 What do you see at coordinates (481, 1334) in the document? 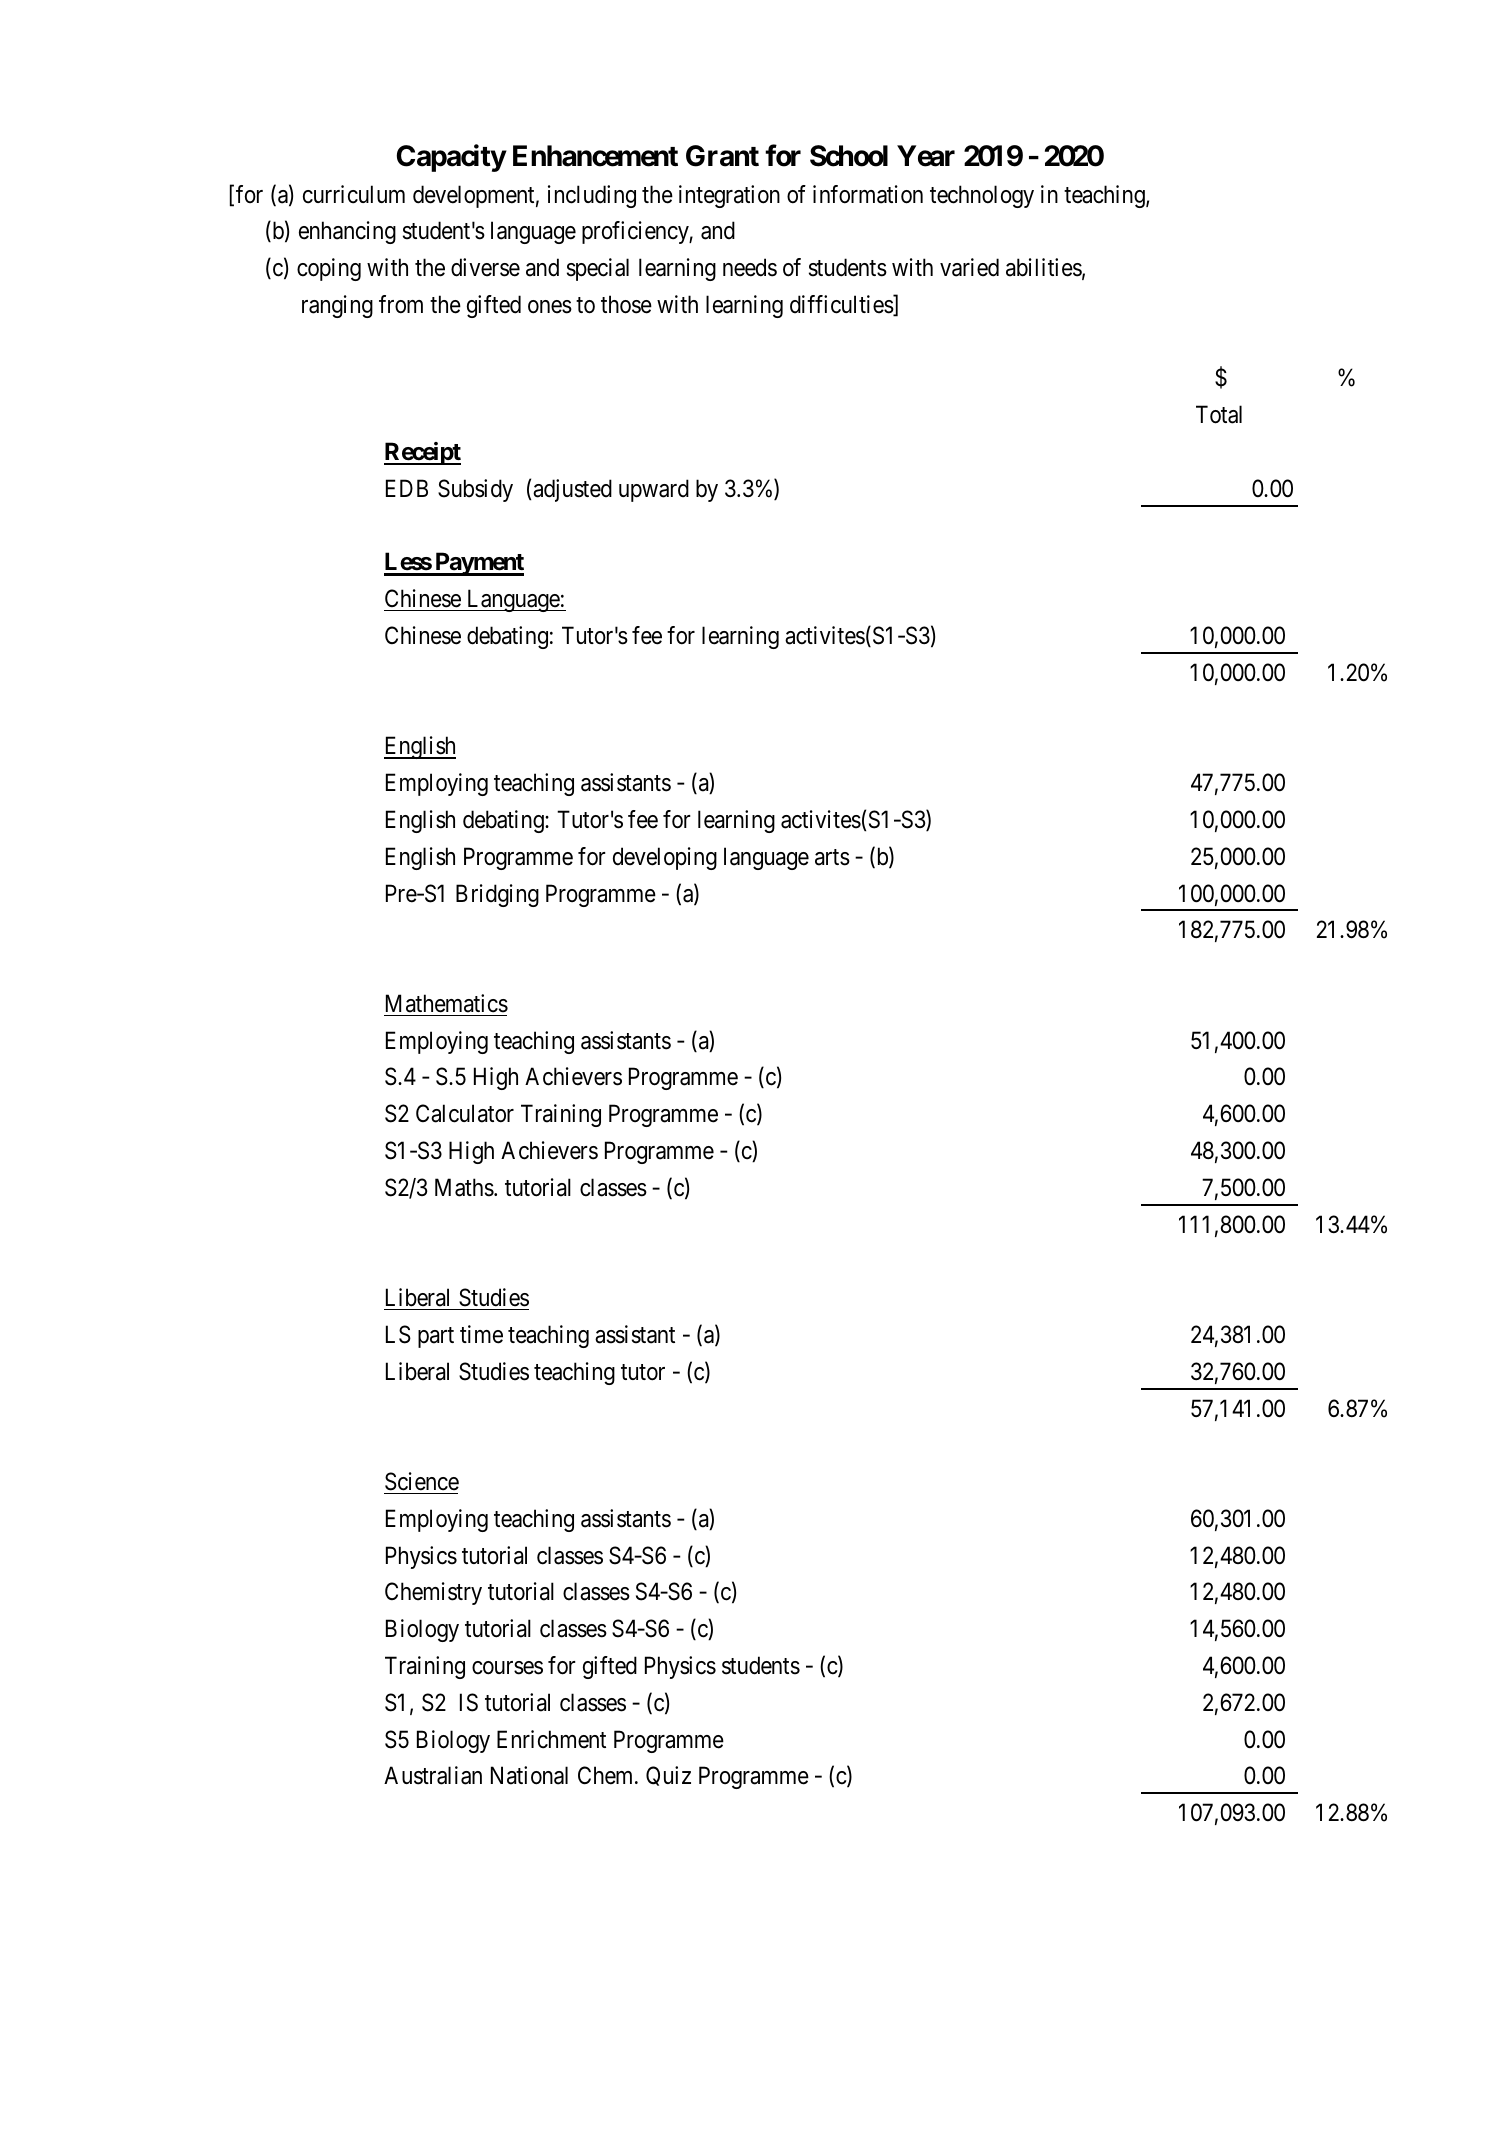
I see `time` at bounding box center [481, 1334].
